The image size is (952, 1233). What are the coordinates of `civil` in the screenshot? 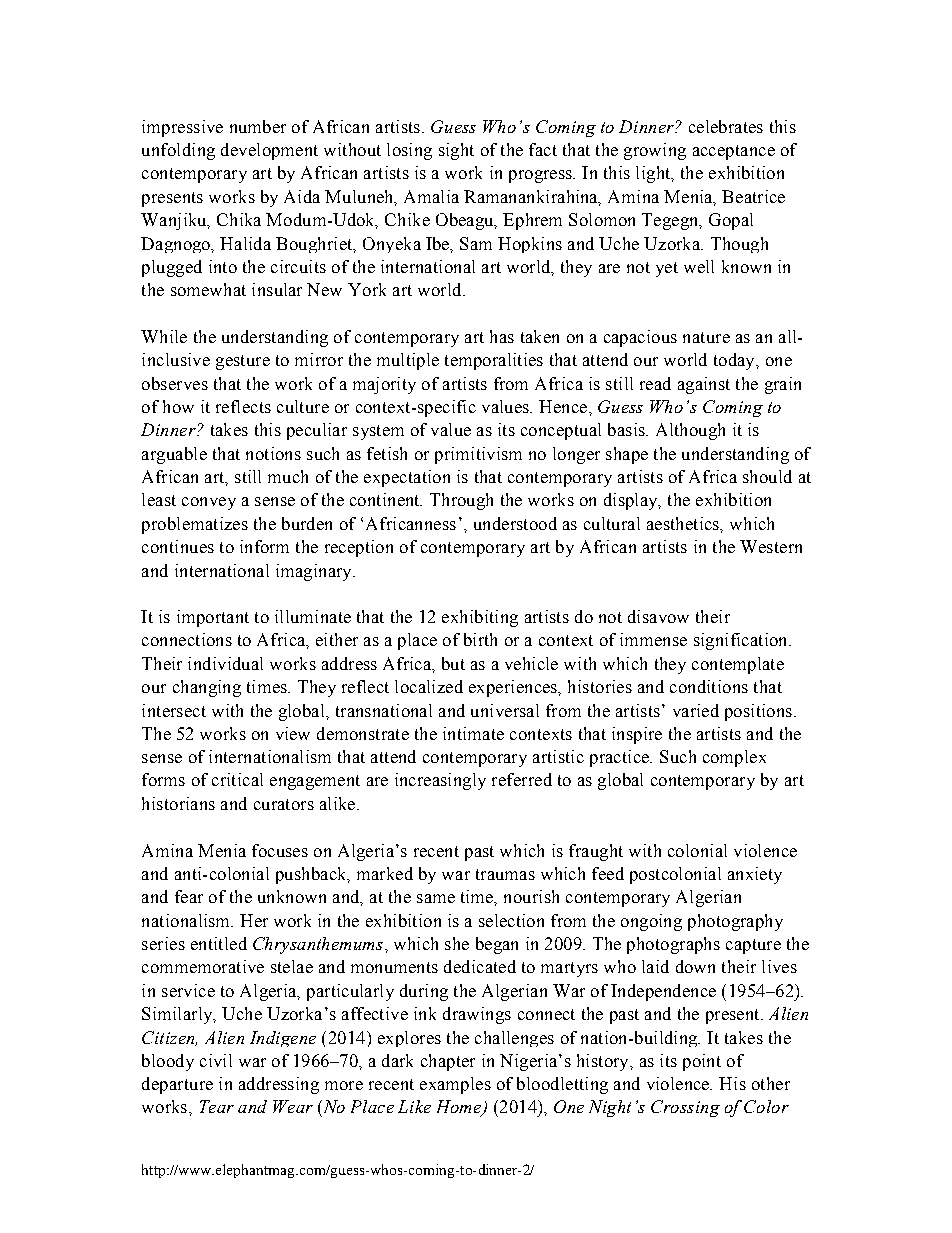 It's located at (216, 1060).
